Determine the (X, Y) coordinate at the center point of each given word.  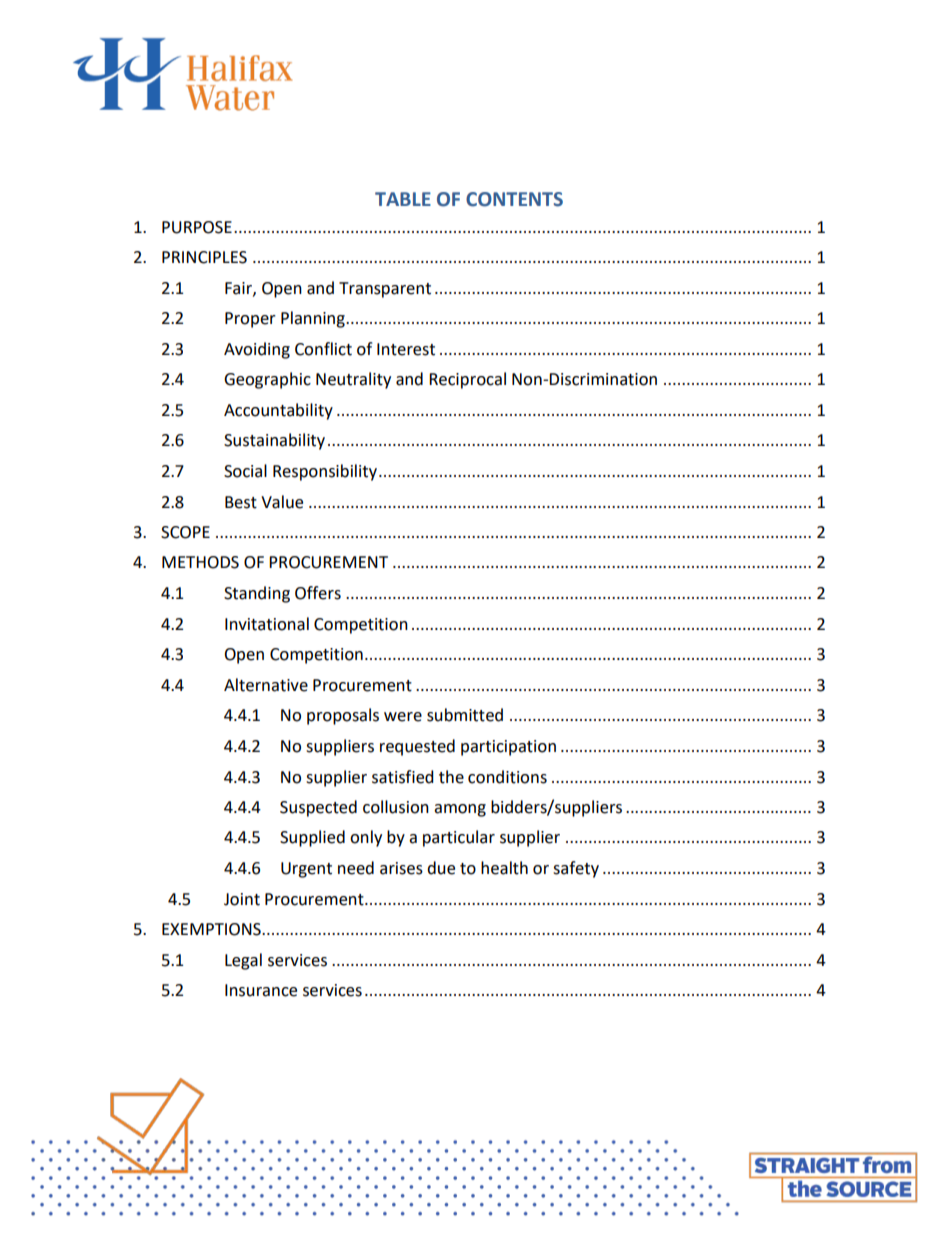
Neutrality (353, 380)
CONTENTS (514, 199)
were (403, 717)
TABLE (403, 199)
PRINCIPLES (204, 257)
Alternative (266, 685)
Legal (243, 961)
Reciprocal (467, 380)
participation (508, 748)
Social (245, 471)
